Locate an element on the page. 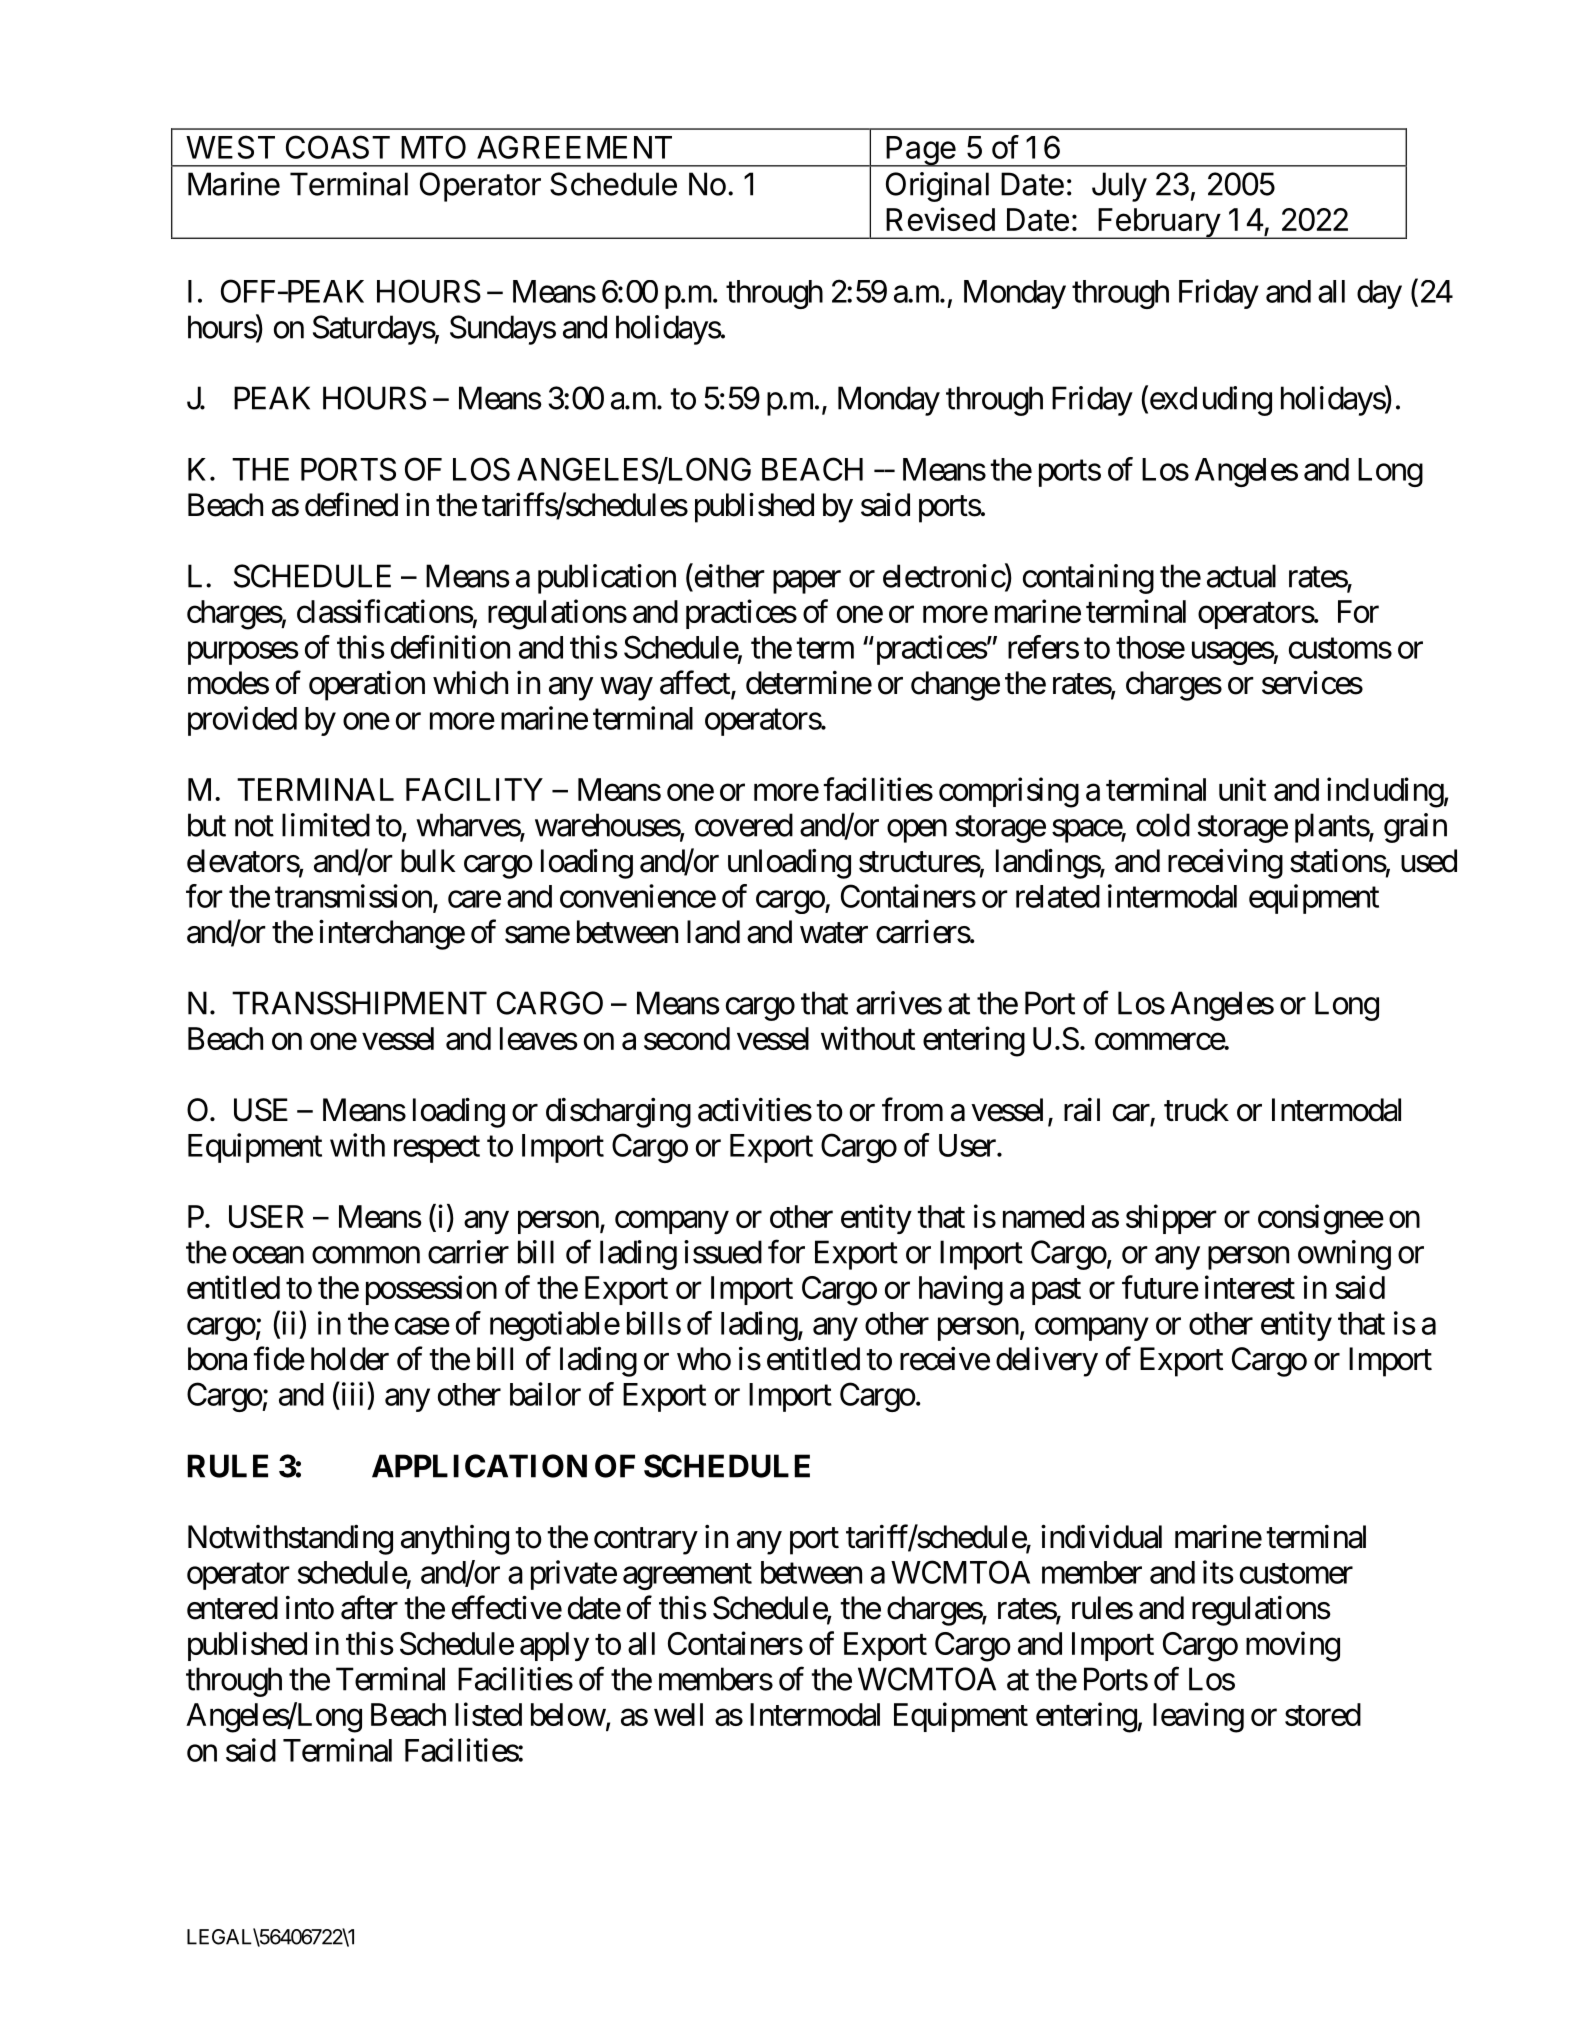 This document has width=1578, height=2042. COAST is located at coordinates (338, 147).
